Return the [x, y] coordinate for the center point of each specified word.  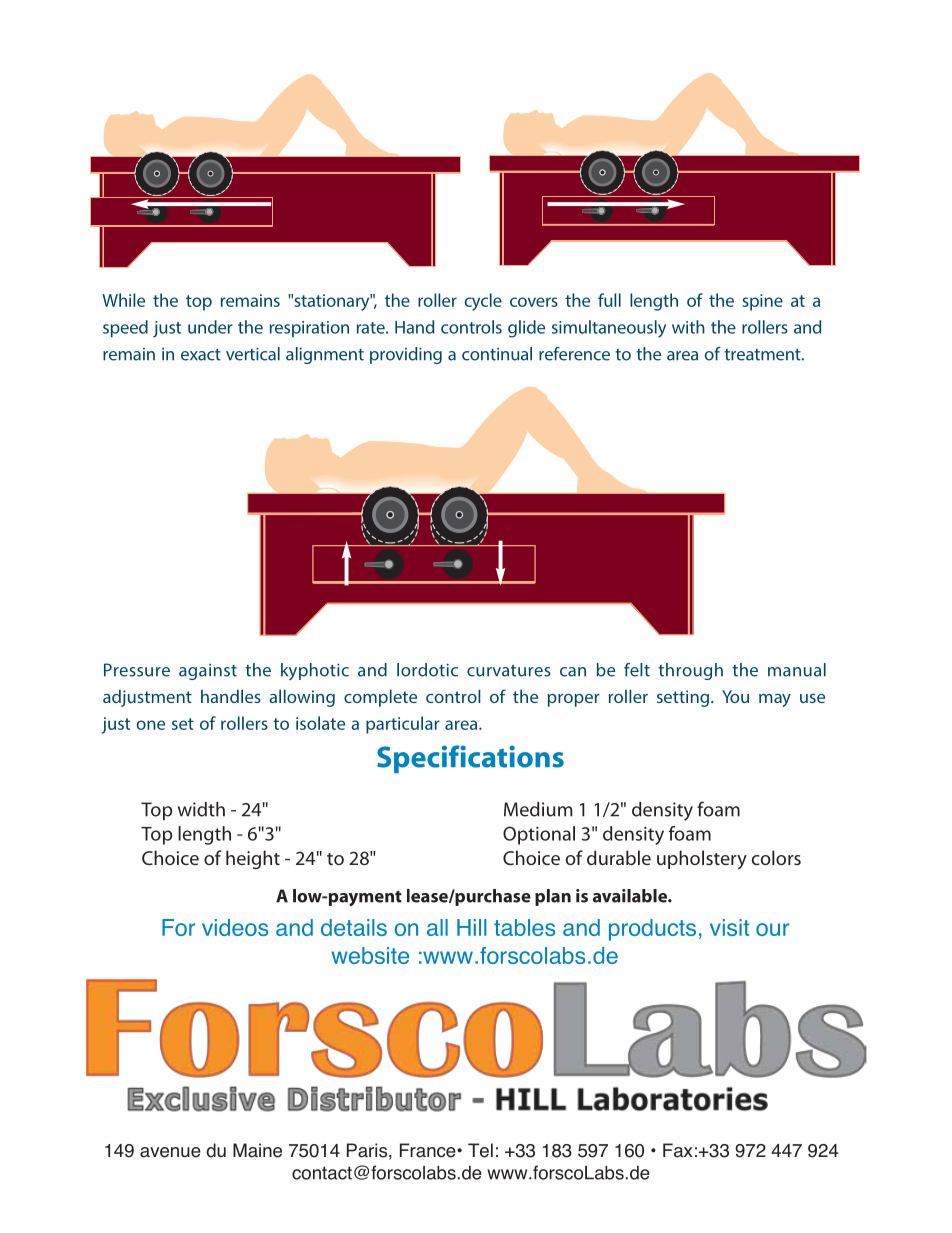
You [735, 696]
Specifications [470, 759]
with [688, 327]
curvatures [509, 671]
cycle [483, 302]
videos [235, 927]
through [690, 671]
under [210, 327]
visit [729, 927]
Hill [472, 927]
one [150, 725]
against [208, 672]
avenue [170, 1152]
